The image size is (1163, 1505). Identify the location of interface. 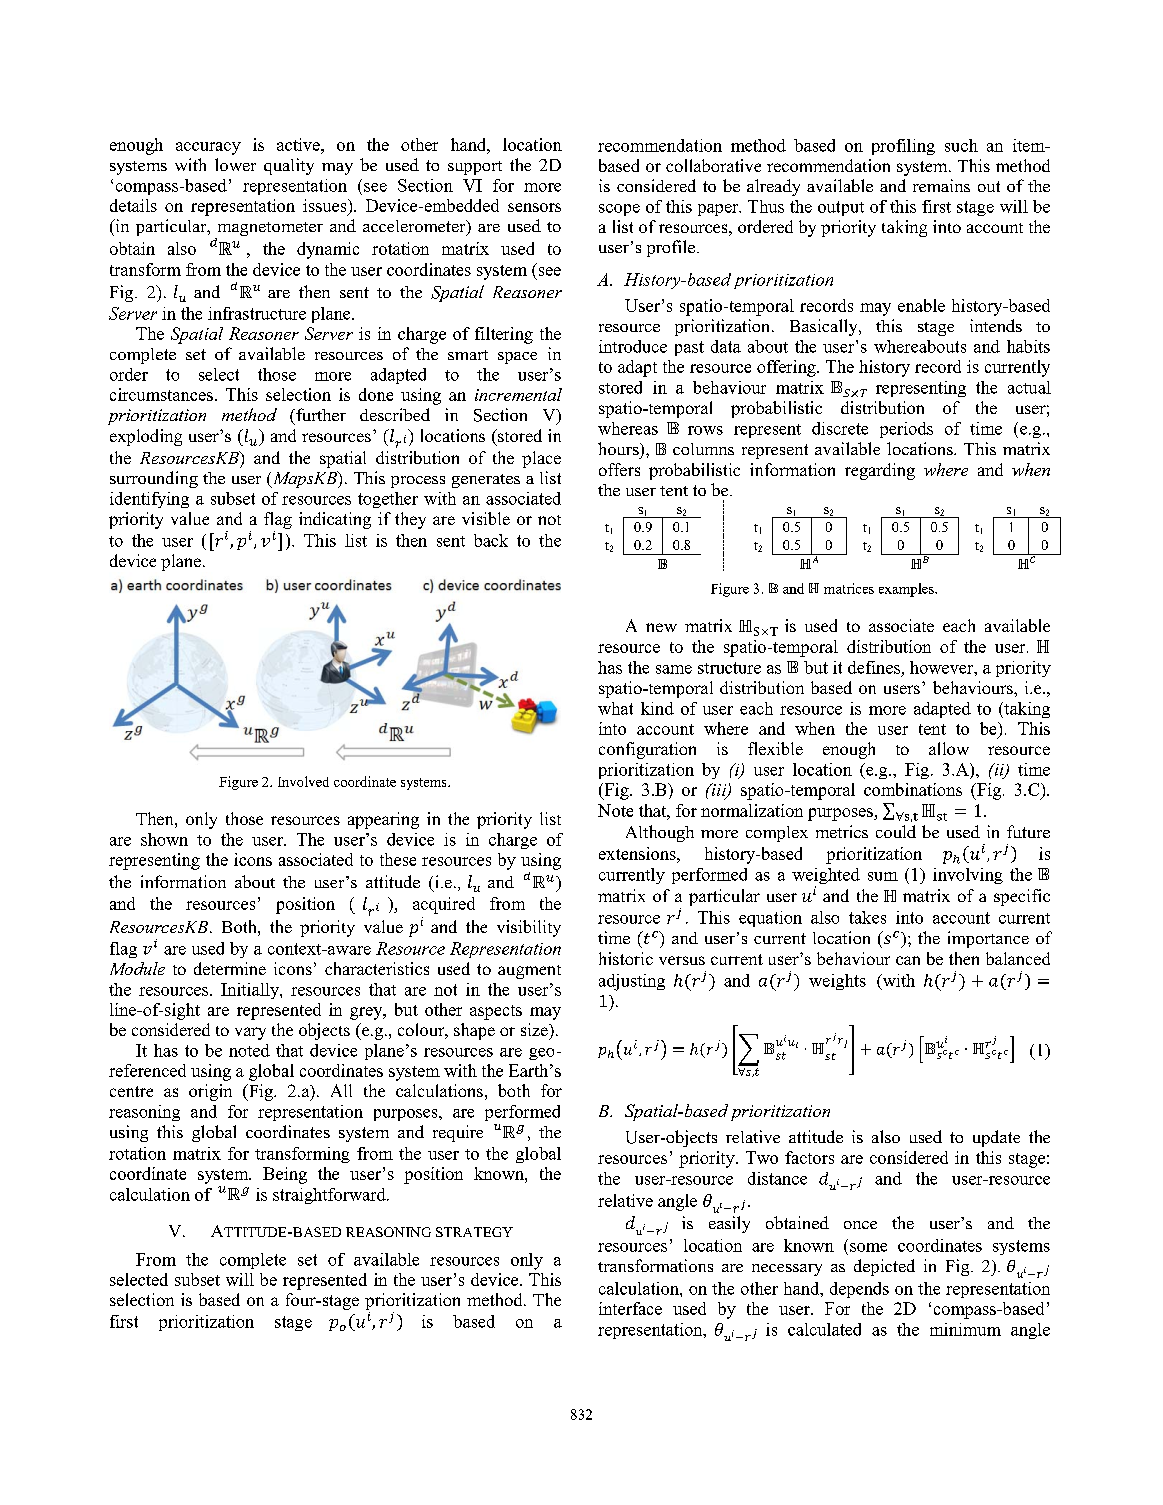
(630, 1308).
